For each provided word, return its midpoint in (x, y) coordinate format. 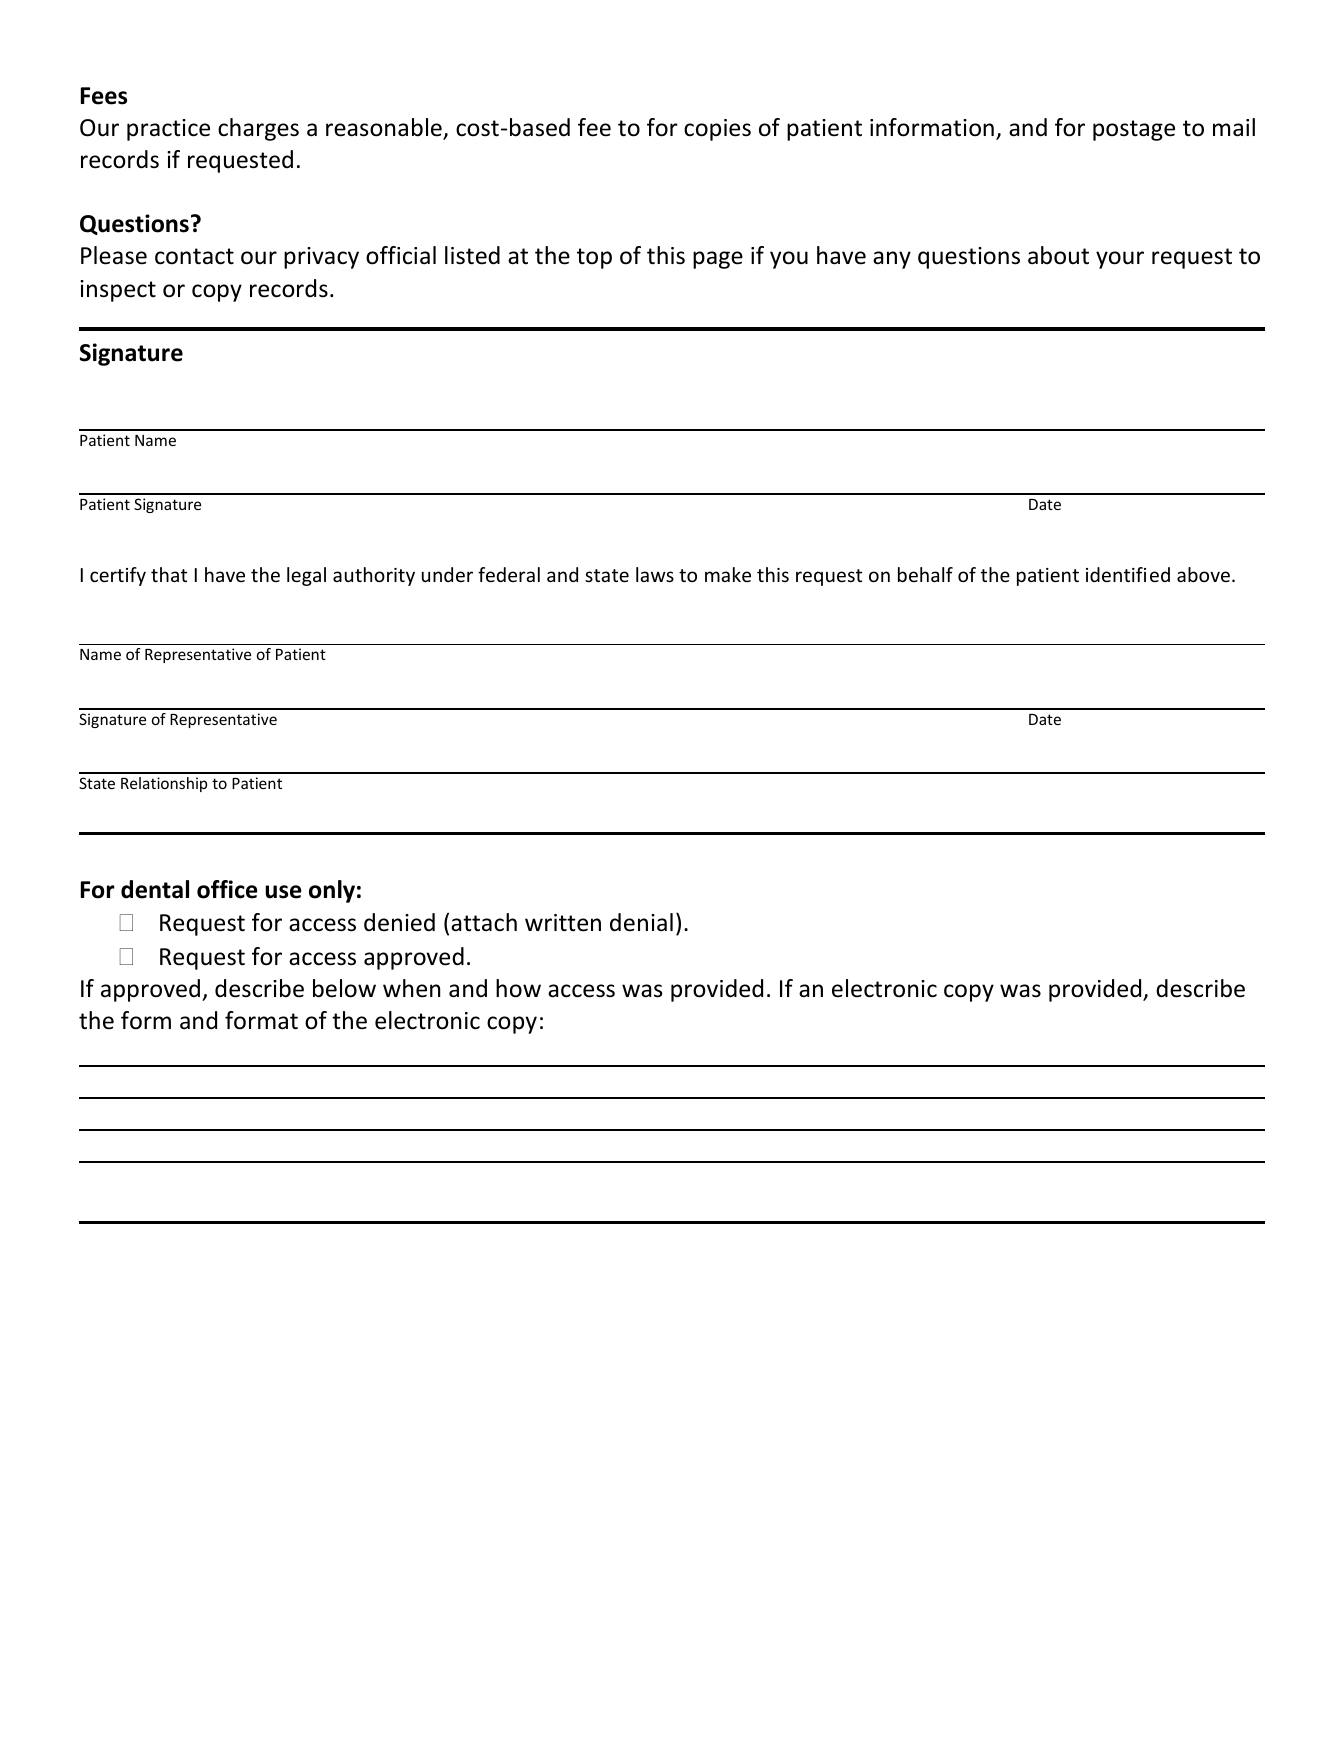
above (1203, 574)
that (169, 574)
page (718, 260)
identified (1128, 574)
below (344, 988)
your (1120, 260)
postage (1134, 130)
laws (655, 574)
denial (641, 922)
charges (258, 129)
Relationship (164, 784)
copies (717, 130)
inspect (118, 291)
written (563, 923)
